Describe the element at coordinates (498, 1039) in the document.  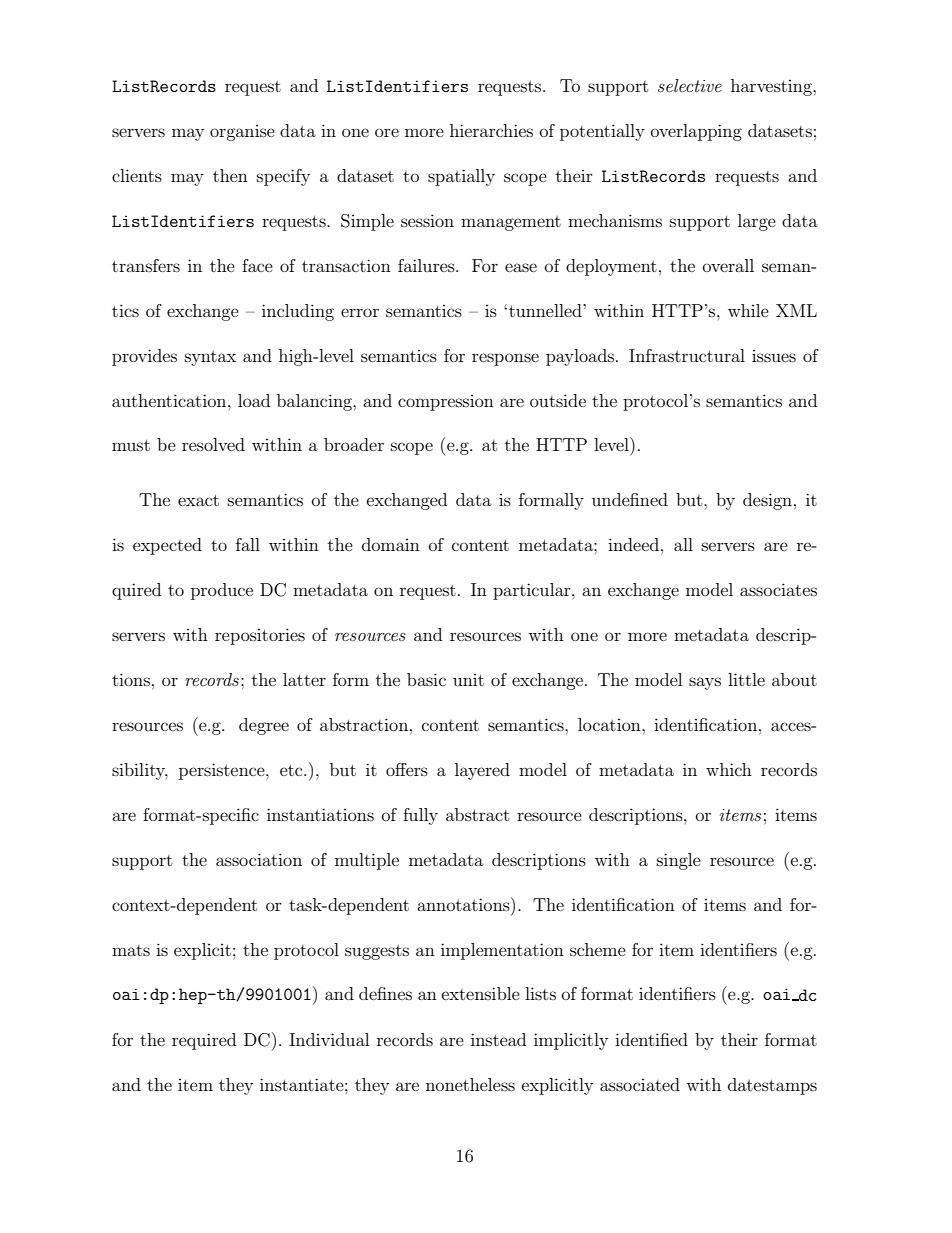
I see `instead` at that location.
